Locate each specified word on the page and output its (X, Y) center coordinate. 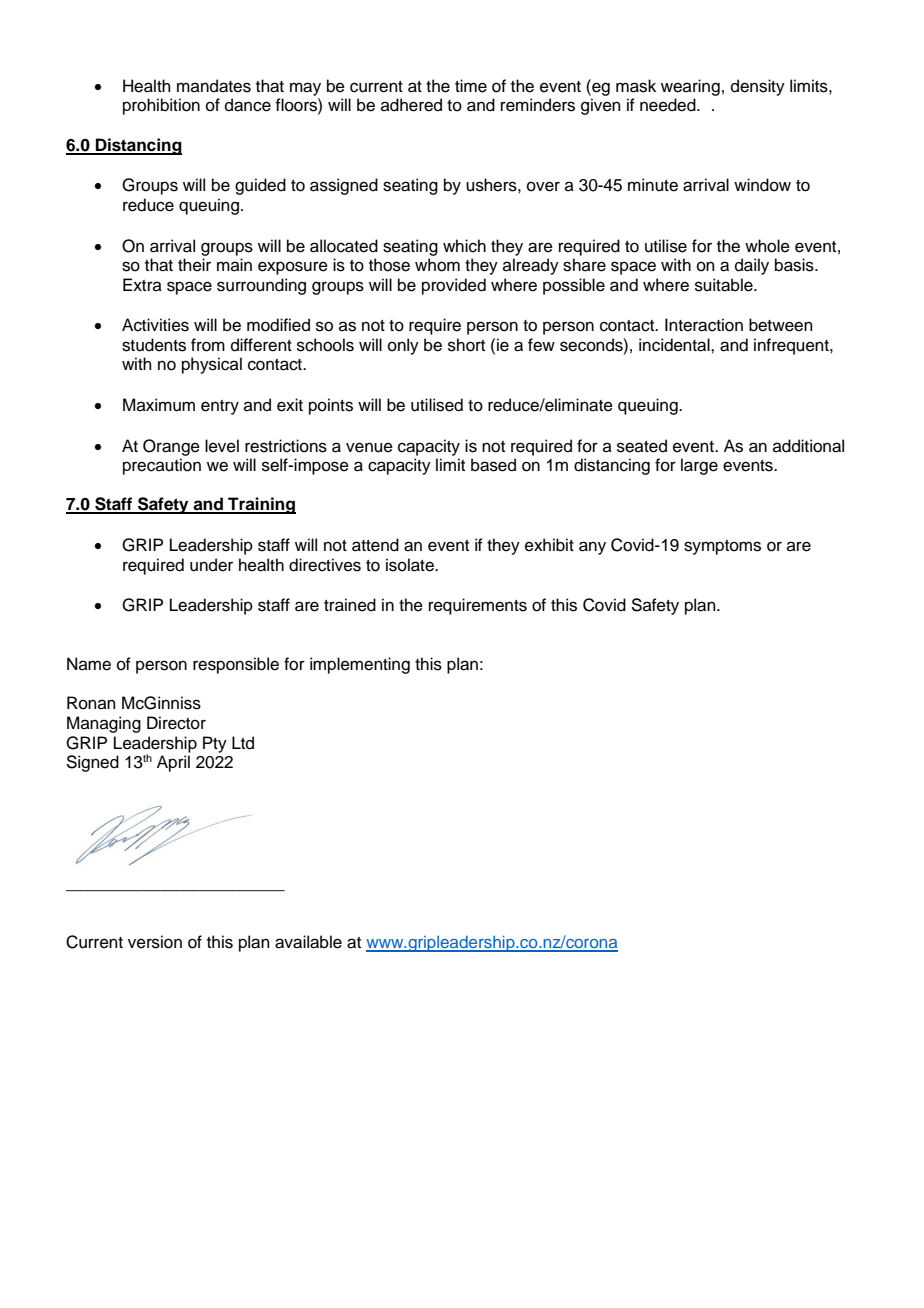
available (308, 942)
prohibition (161, 106)
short (466, 345)
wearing (690, 87)
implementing (360, 665)
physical (212, 365)
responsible (236, 665)
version (155, 942)
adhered (411, 105)
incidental (675, 345)
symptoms (722, 547)
